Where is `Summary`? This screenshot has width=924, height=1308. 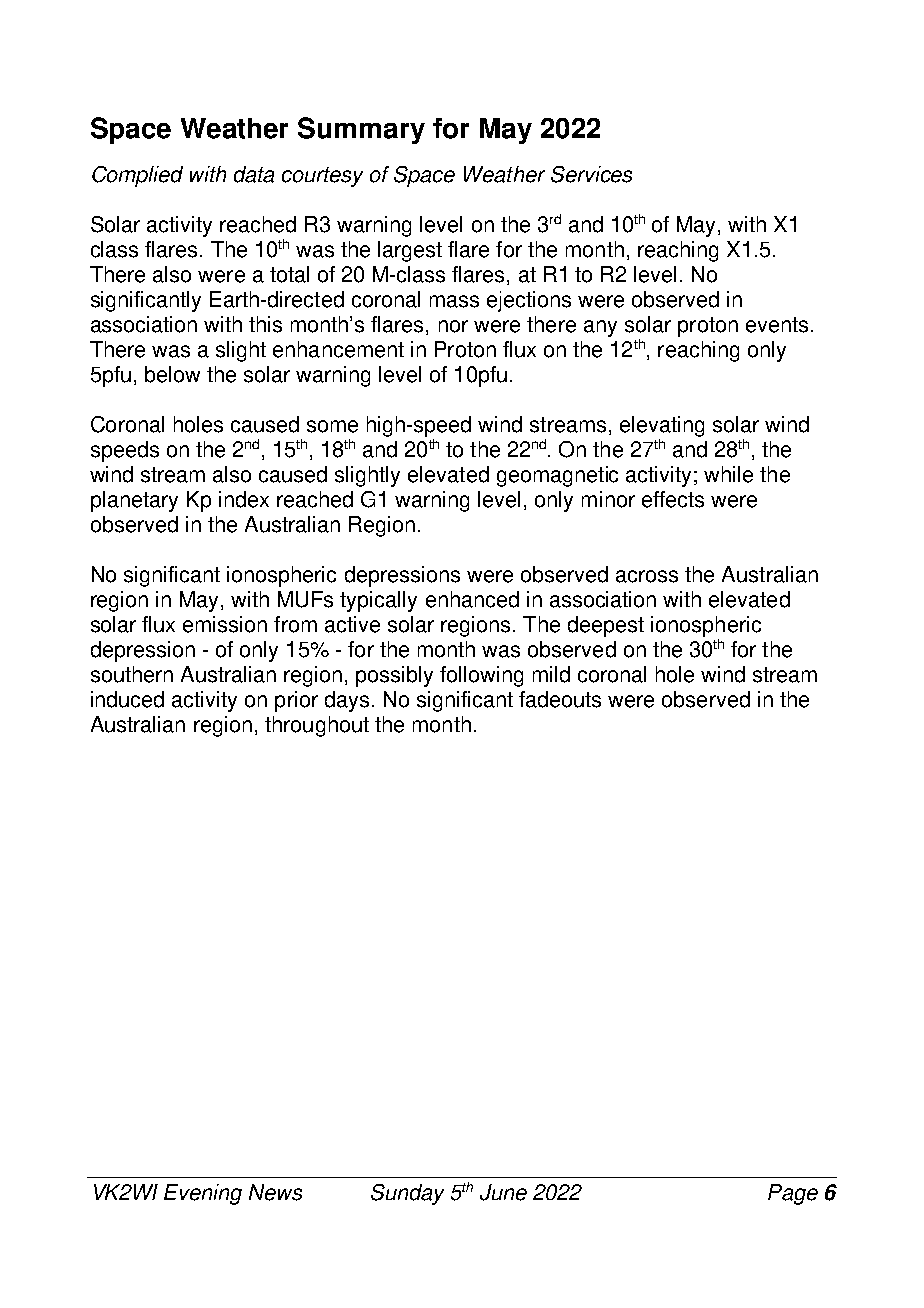 Summary is located at coordinates (361, 130).
